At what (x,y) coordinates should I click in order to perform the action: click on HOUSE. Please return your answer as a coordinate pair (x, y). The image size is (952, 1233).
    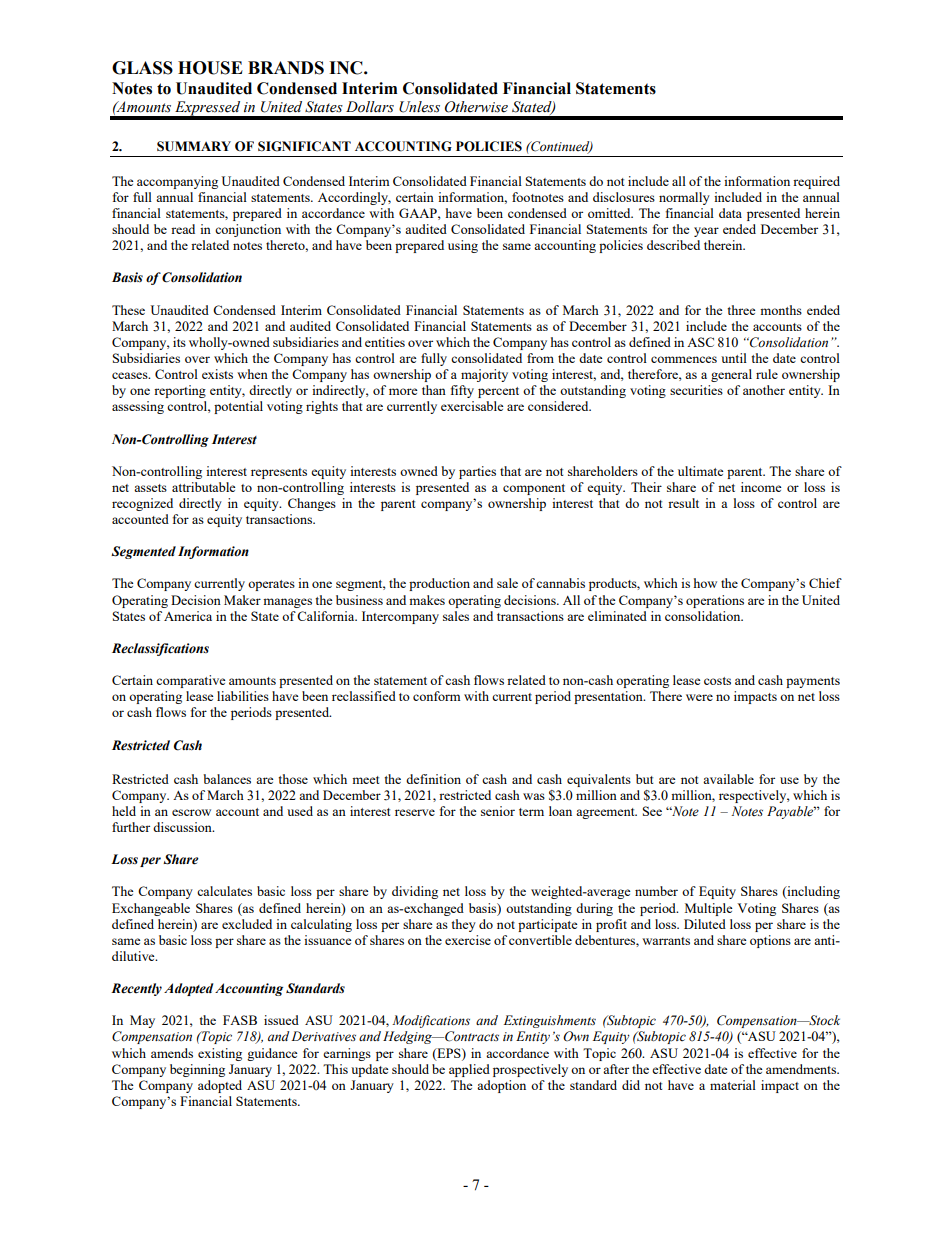
    Looking at the image, I should click on (210, 68).
